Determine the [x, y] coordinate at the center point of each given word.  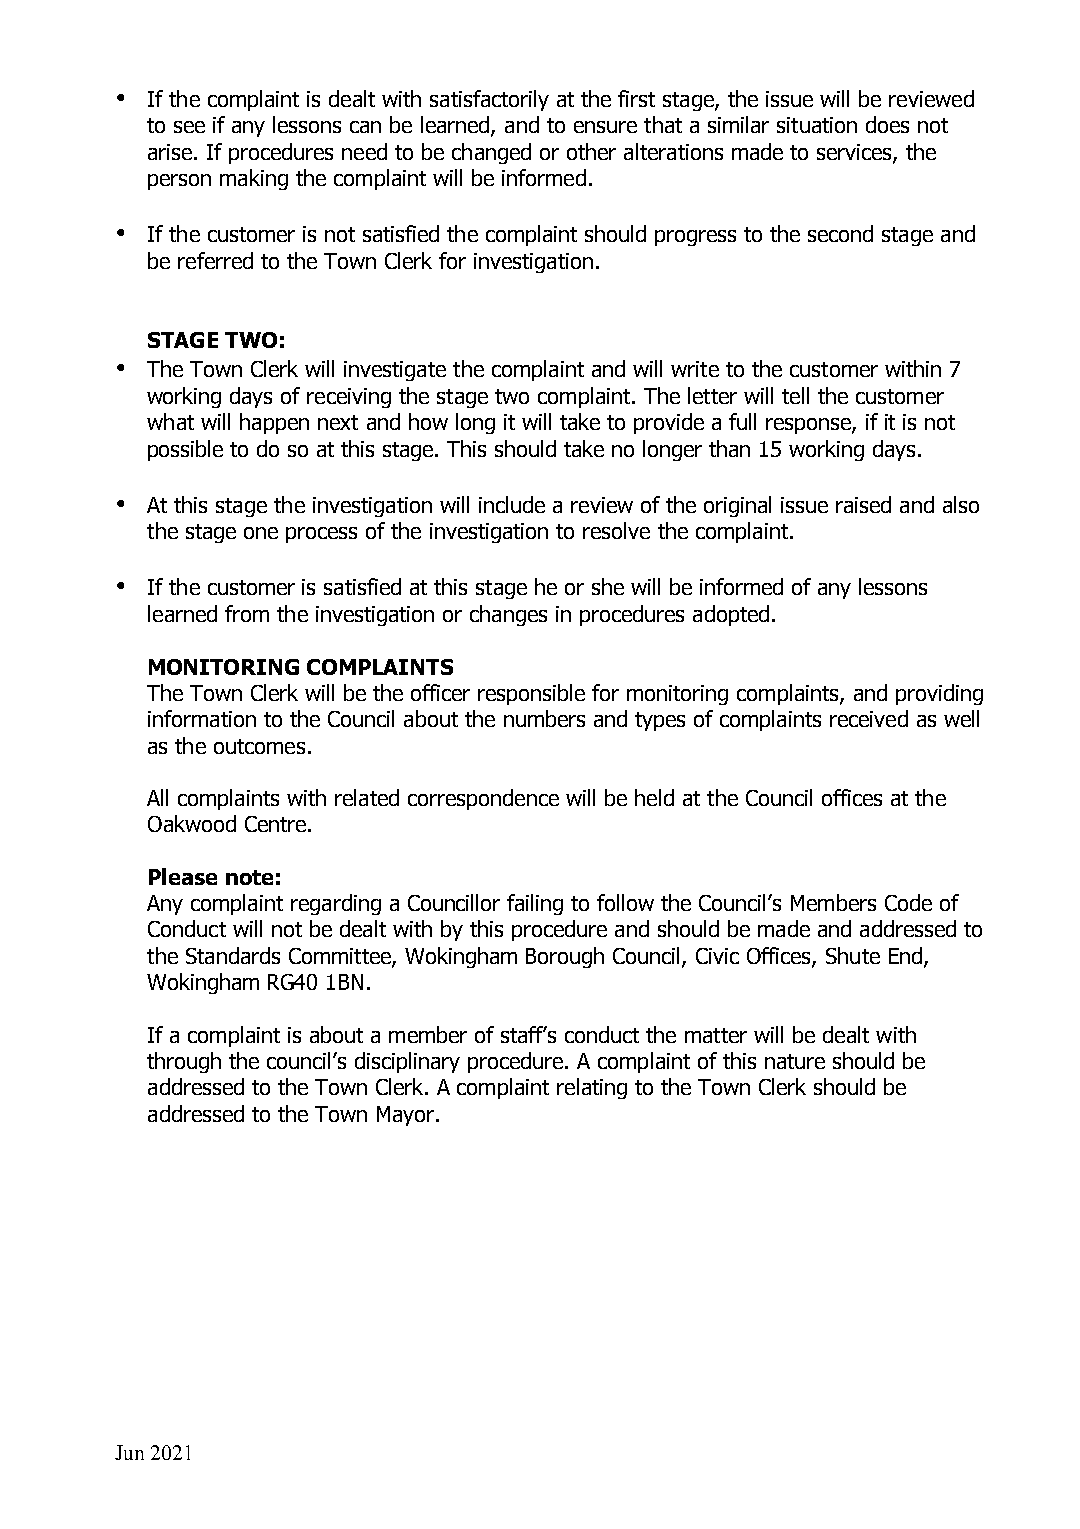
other [591, 151]
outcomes [259, 746]
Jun [129, 1452]
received [869, 718]
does [887, 124]
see [189, 127]
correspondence [483, 799]
